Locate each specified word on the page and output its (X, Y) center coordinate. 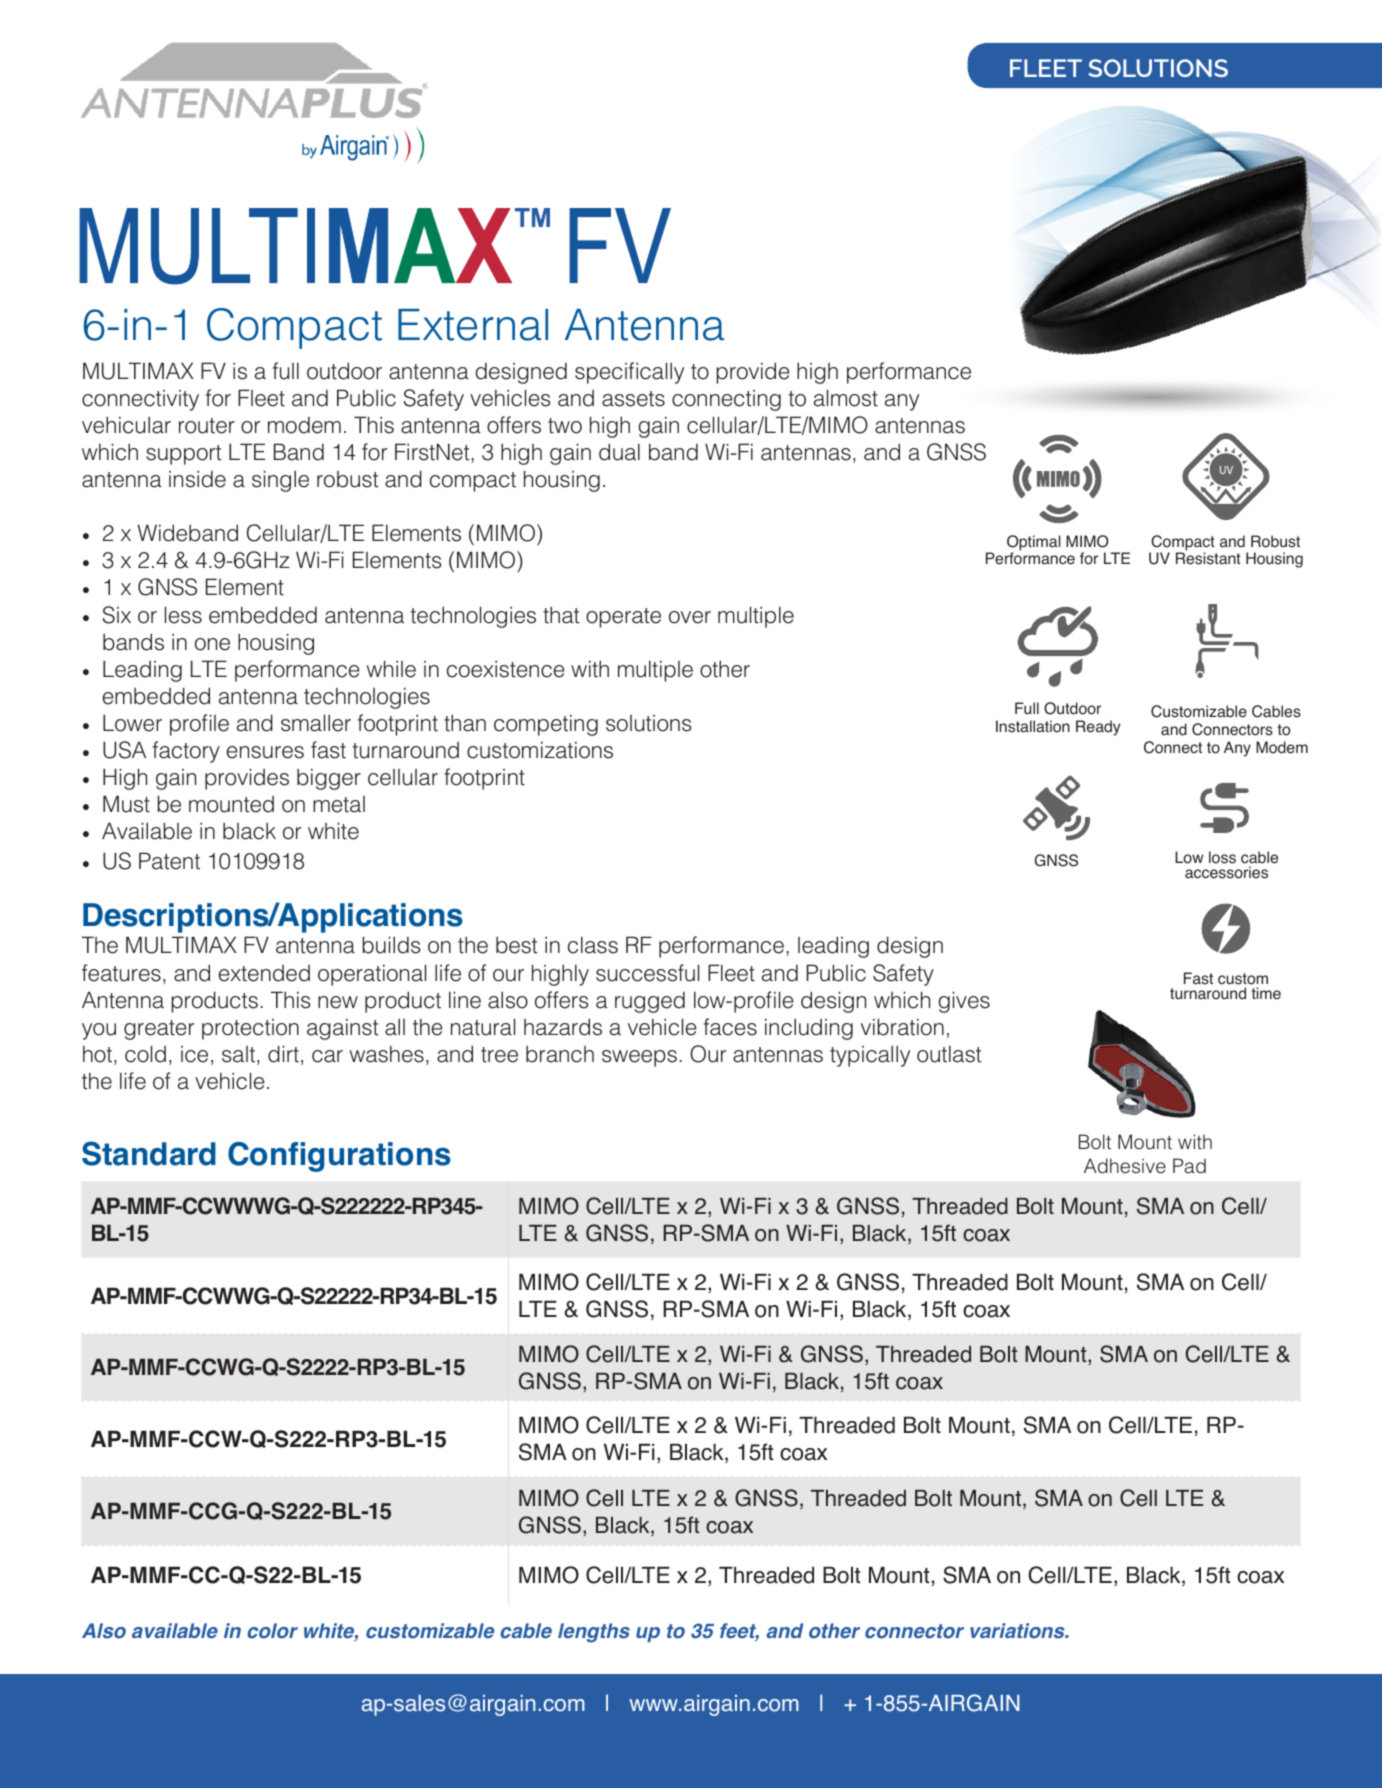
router (207, 426)
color (272, 1631)
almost (846, 398)
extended (264, 973)
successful (647, 973)
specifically (629, 373)
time (1266, 993)
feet (739, 1632)
